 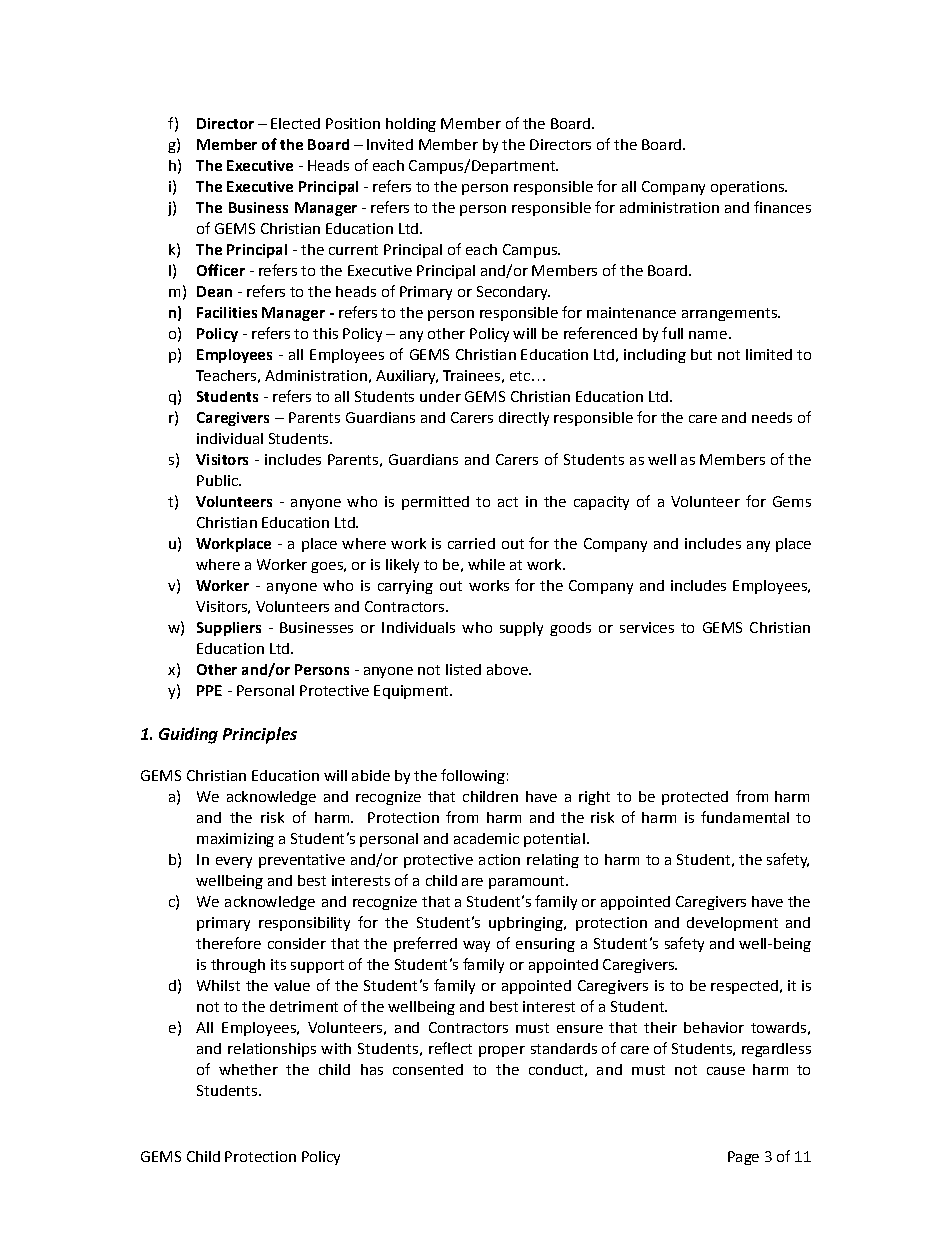 I want to click on maximizing, so click(x=235, y=840).
